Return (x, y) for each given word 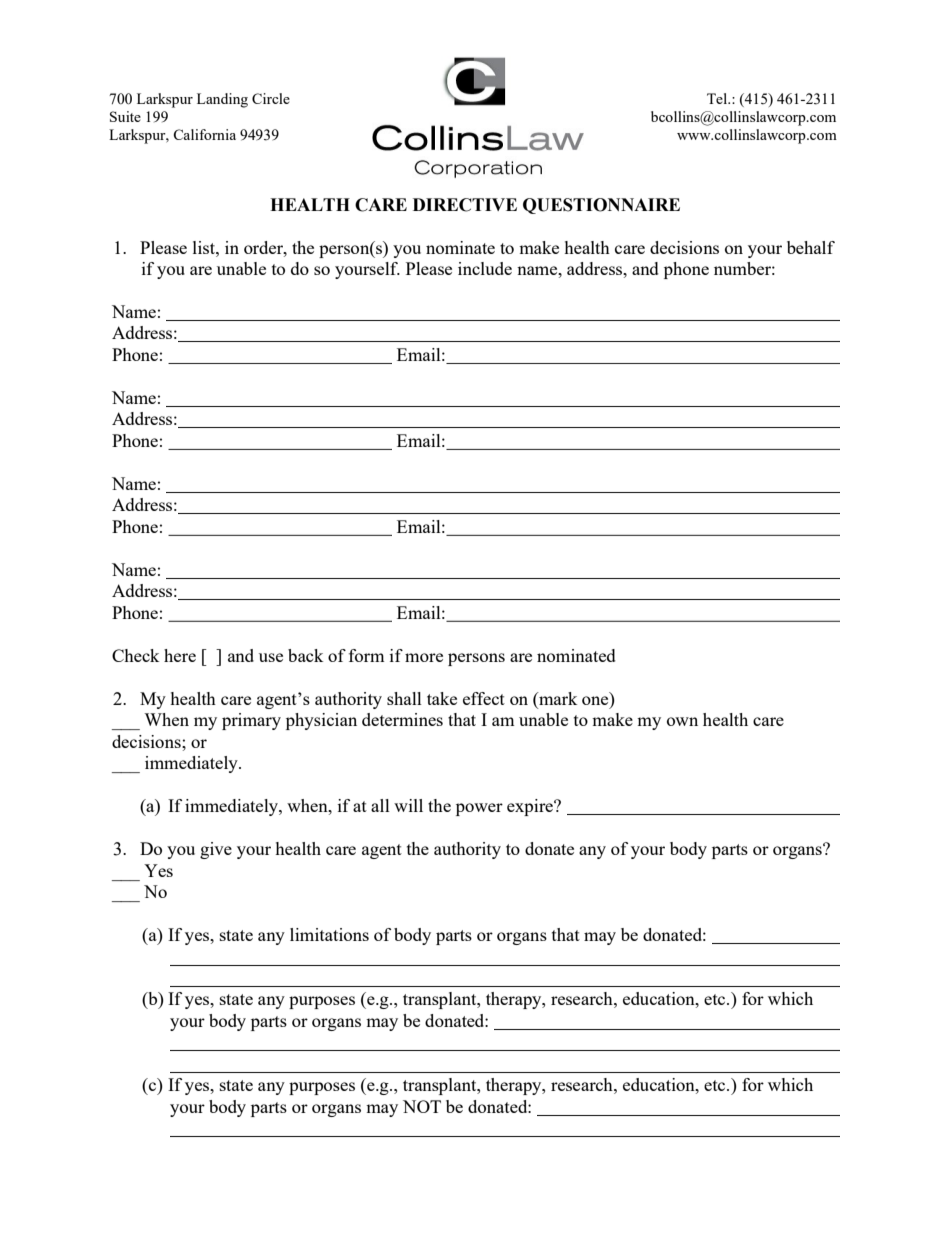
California (204, 134)
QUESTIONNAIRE (601, 206)
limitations (329, 934)
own (682, 721)
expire (531, 807)
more (424, 657)
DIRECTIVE (465, 205)
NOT (422, 1106)
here (180, 655)
